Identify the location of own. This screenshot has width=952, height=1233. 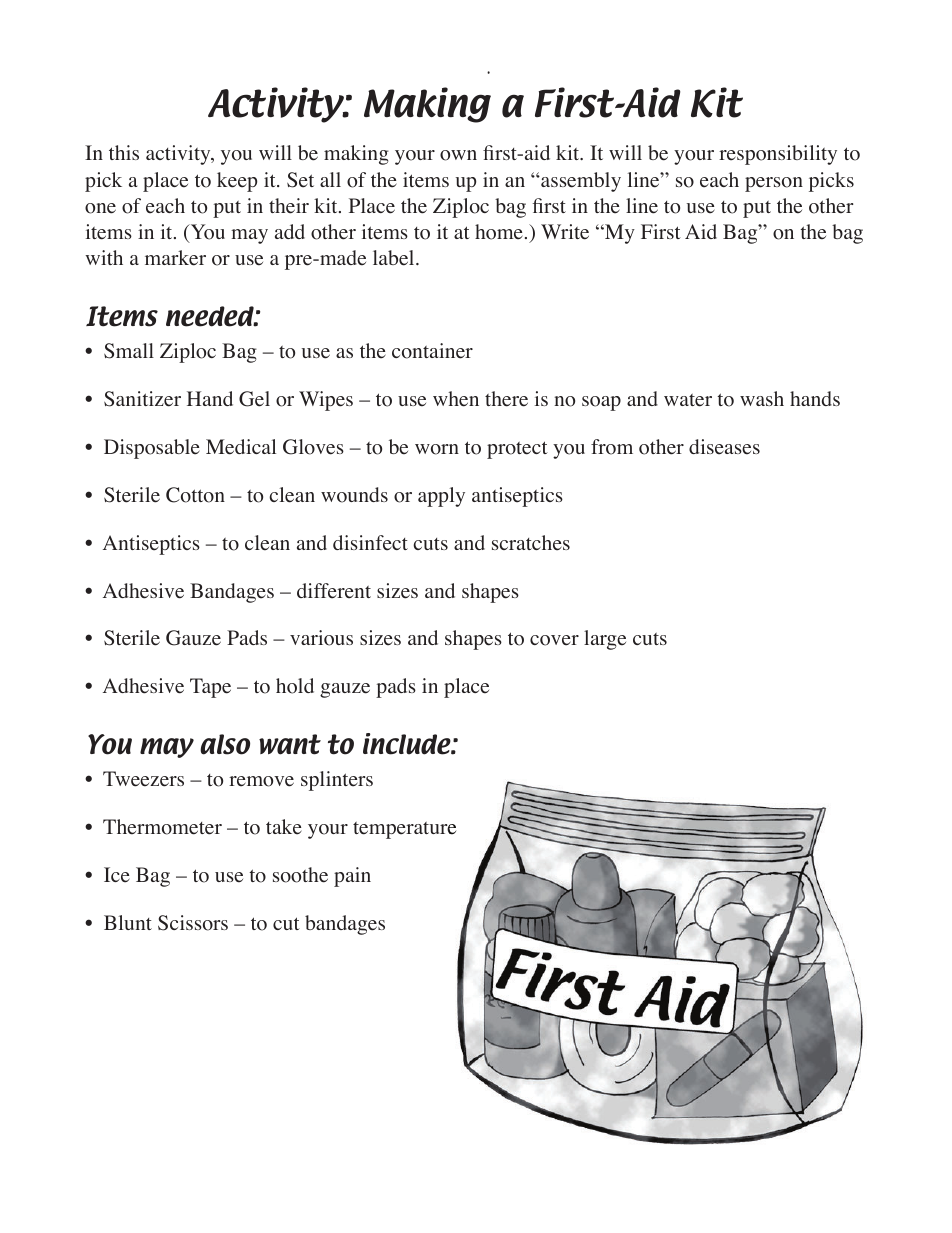
(458, 155).
